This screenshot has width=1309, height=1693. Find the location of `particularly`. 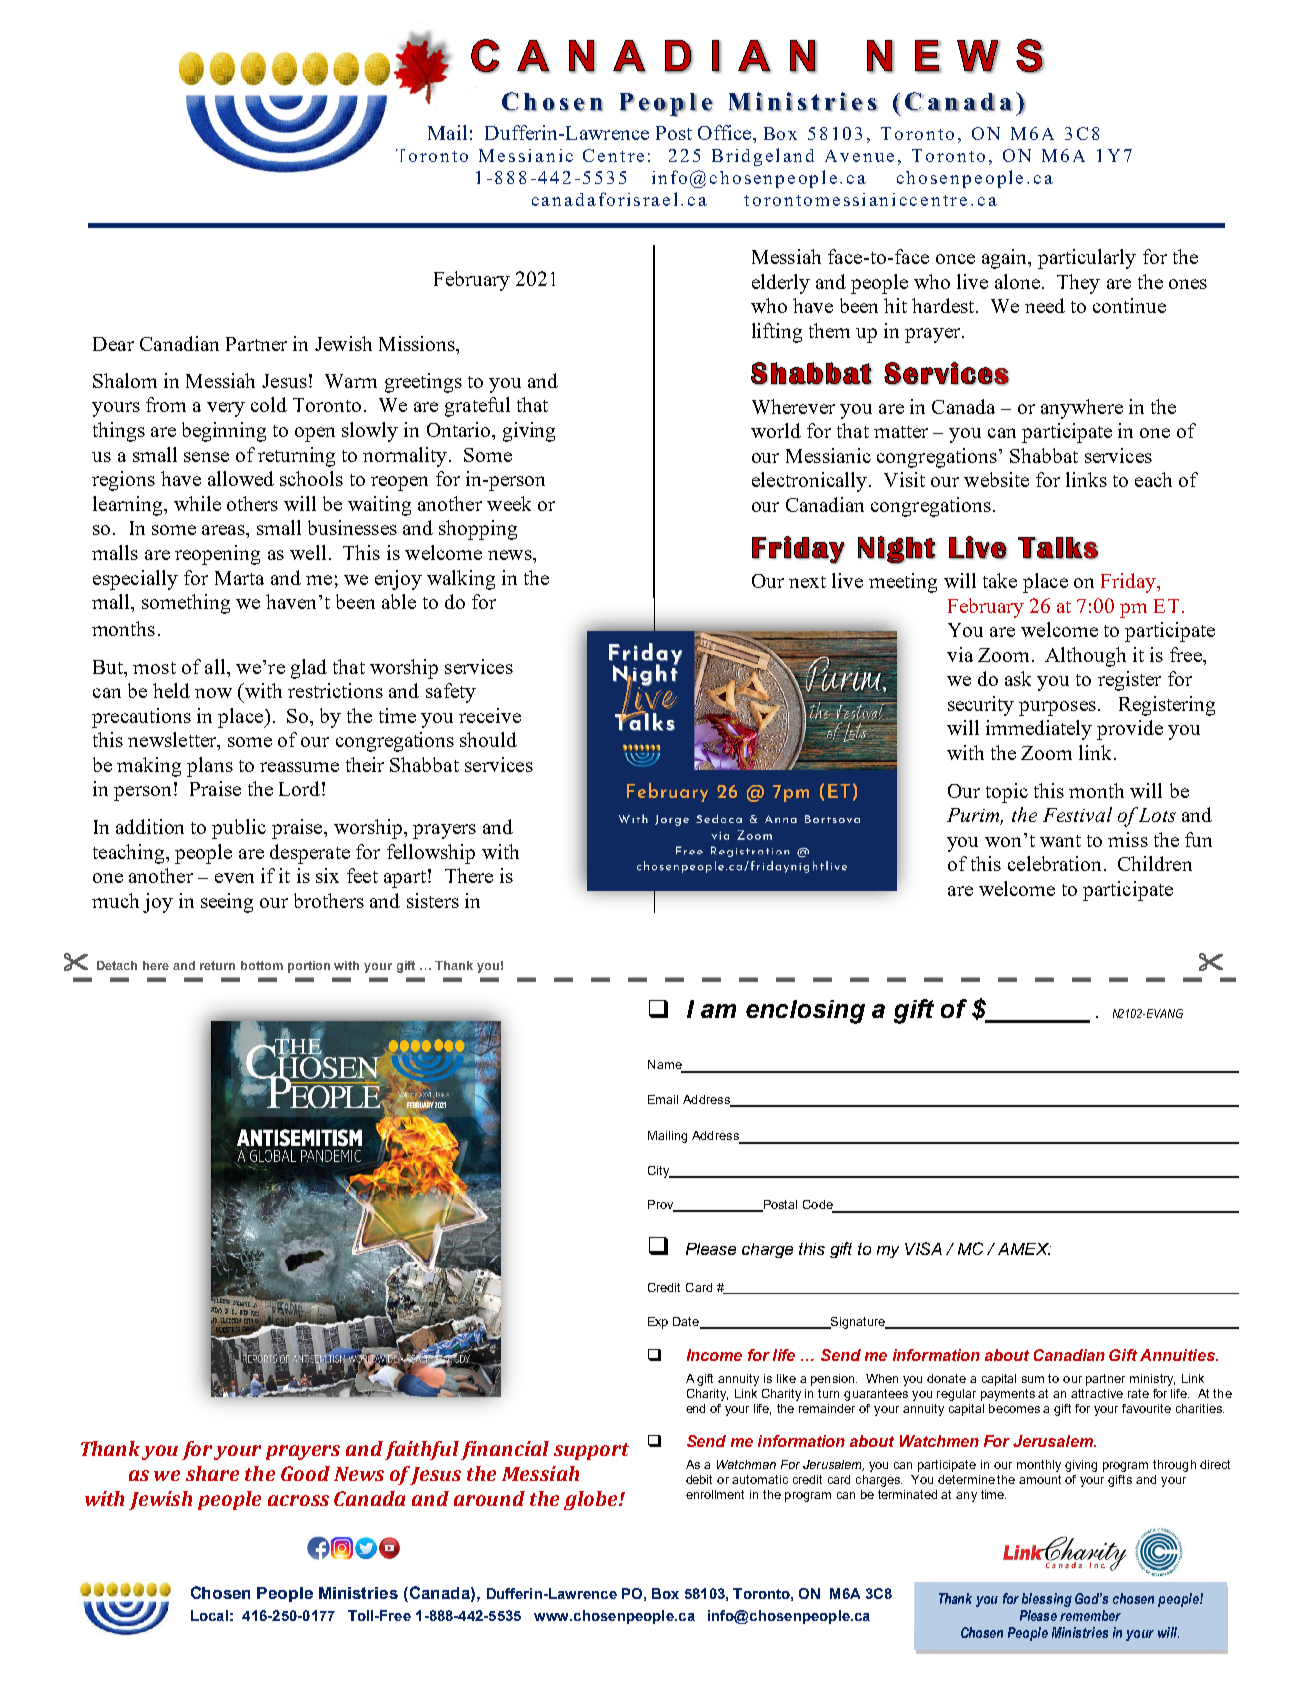

particularly is located at coordinates (1087, 259).
